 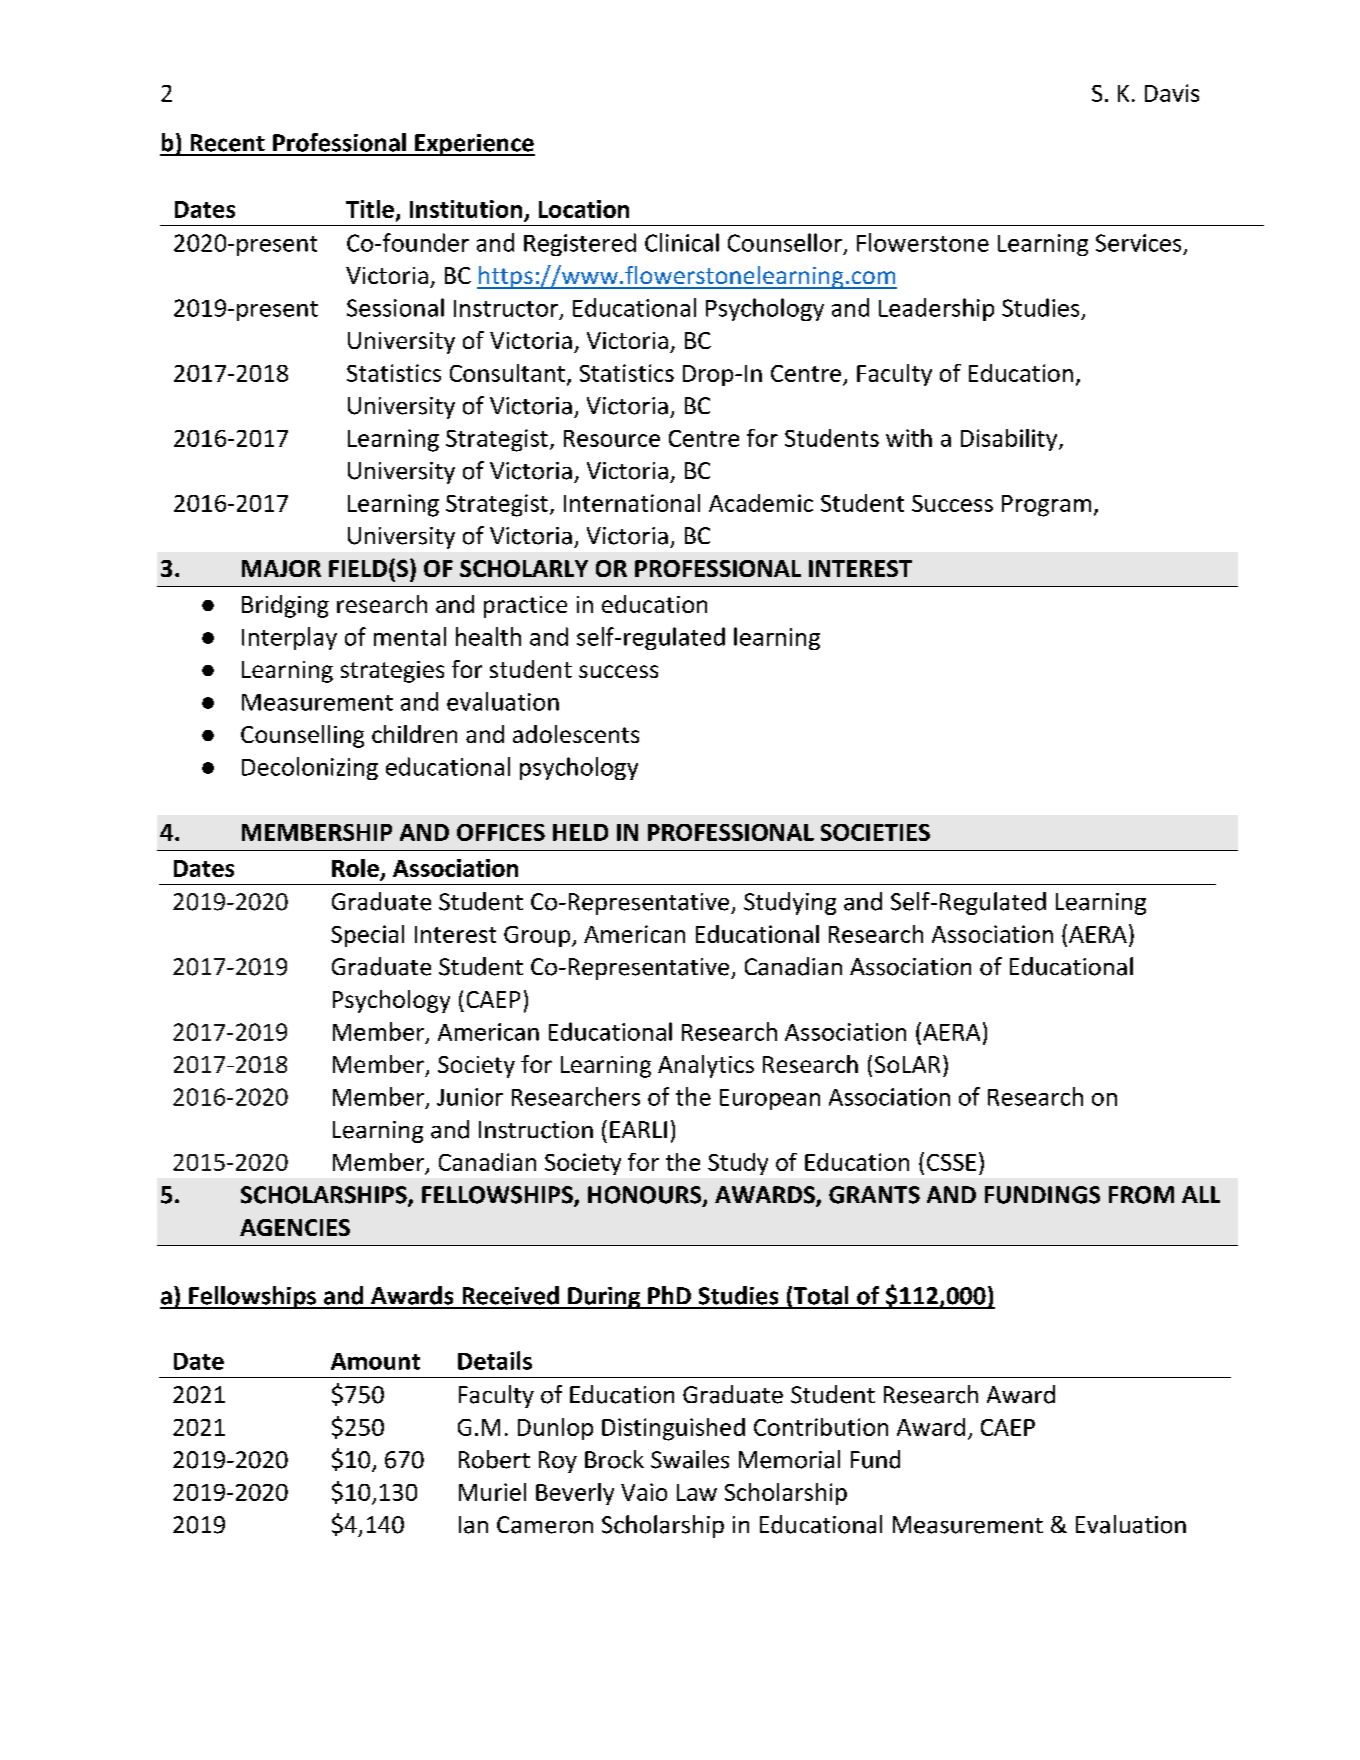 I want to click on Program, so click(x=1046, y=506).
